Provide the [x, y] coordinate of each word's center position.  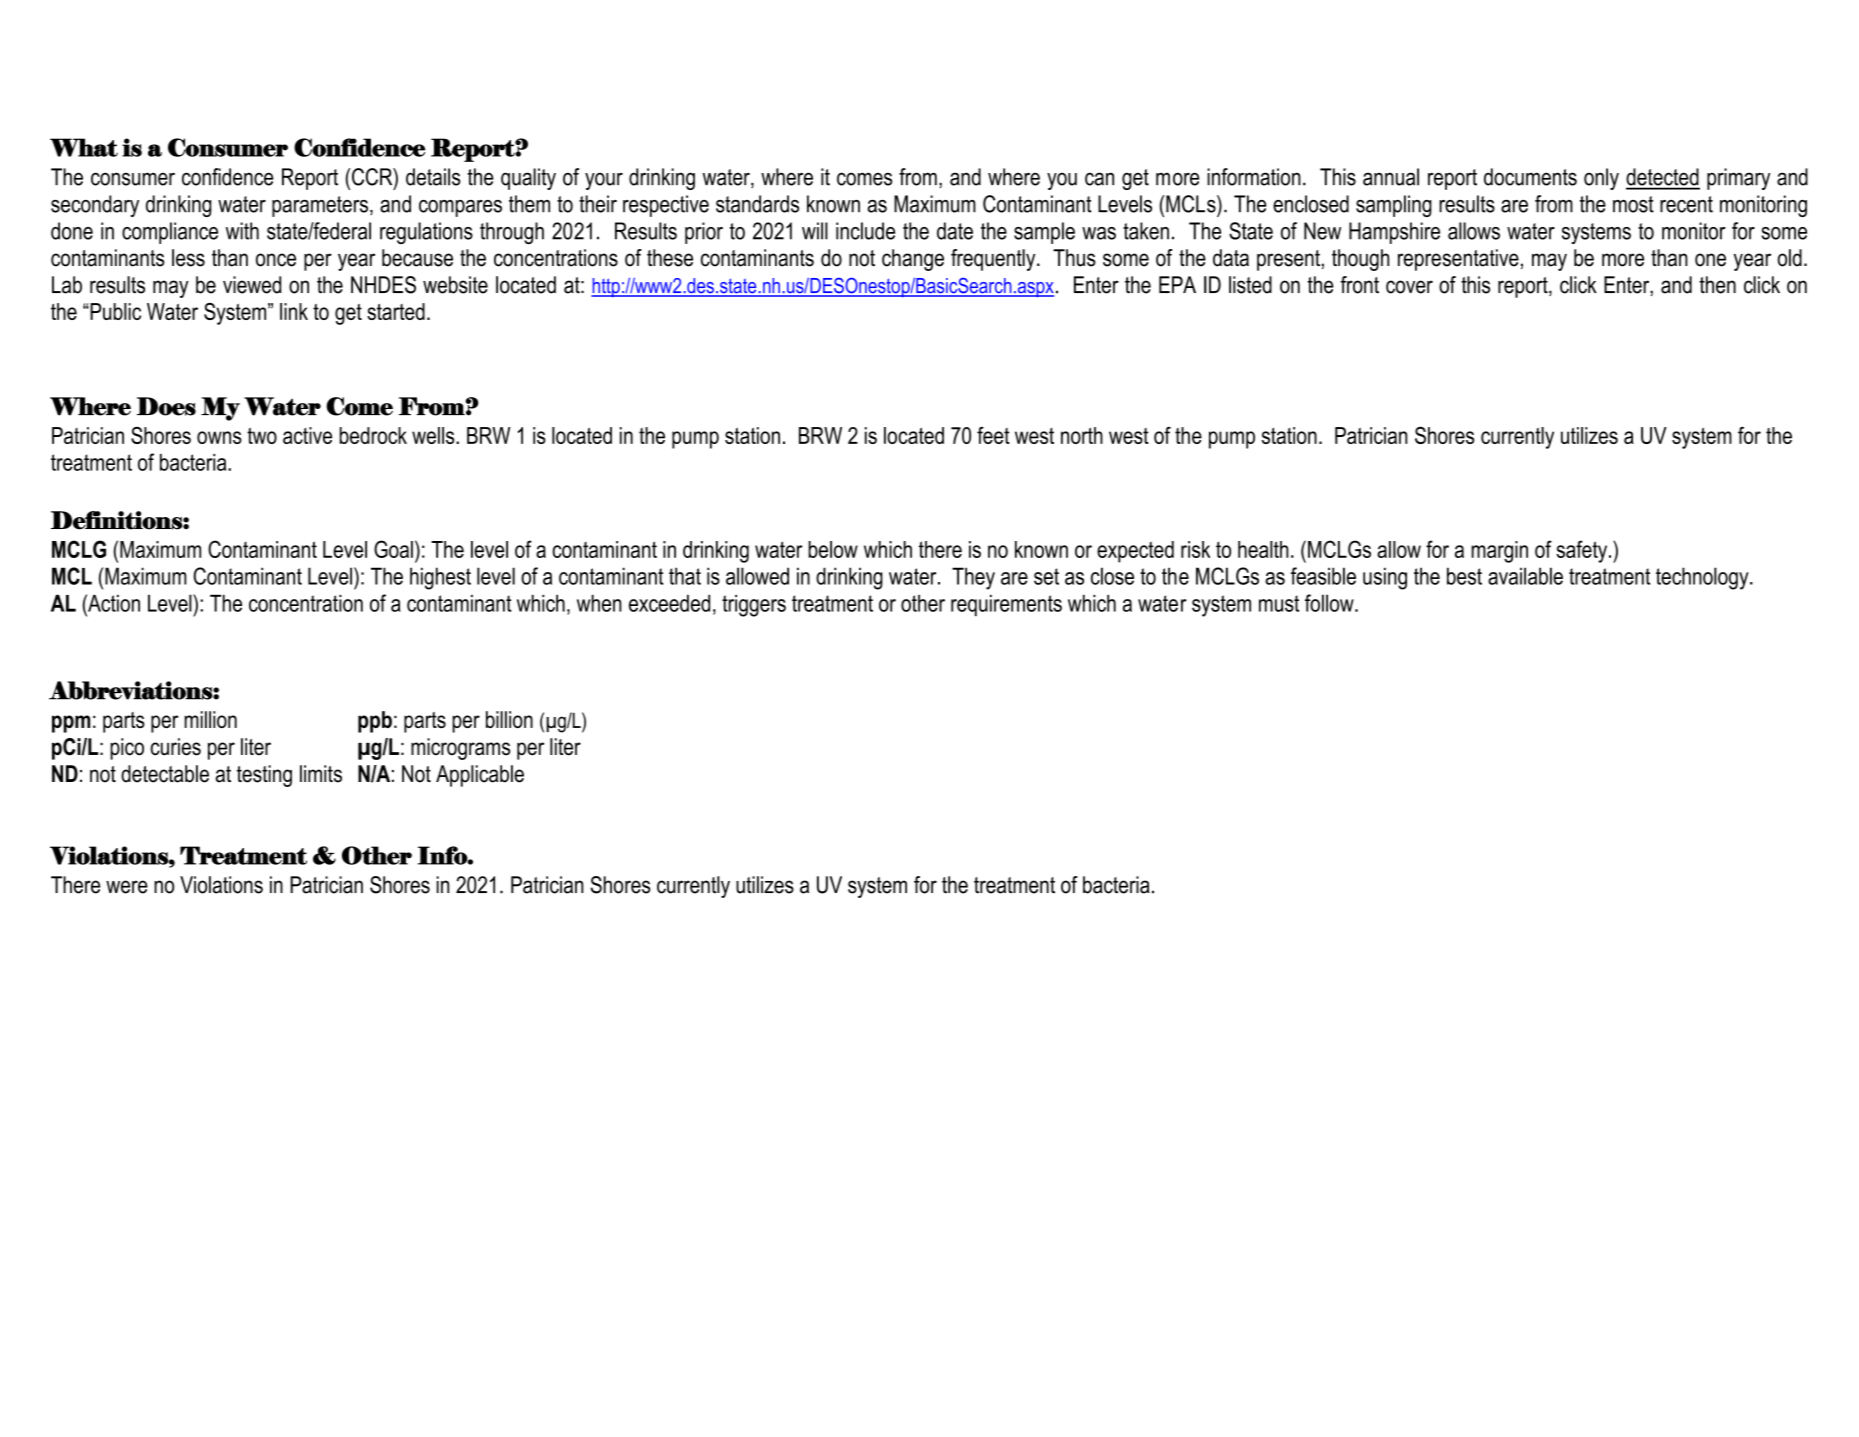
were [127, 887]
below [833, 549]
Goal [393, 549]
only [1601, 179]
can [1099, 179]
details [433, 177]
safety [1583, 551]
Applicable [480, 776]
